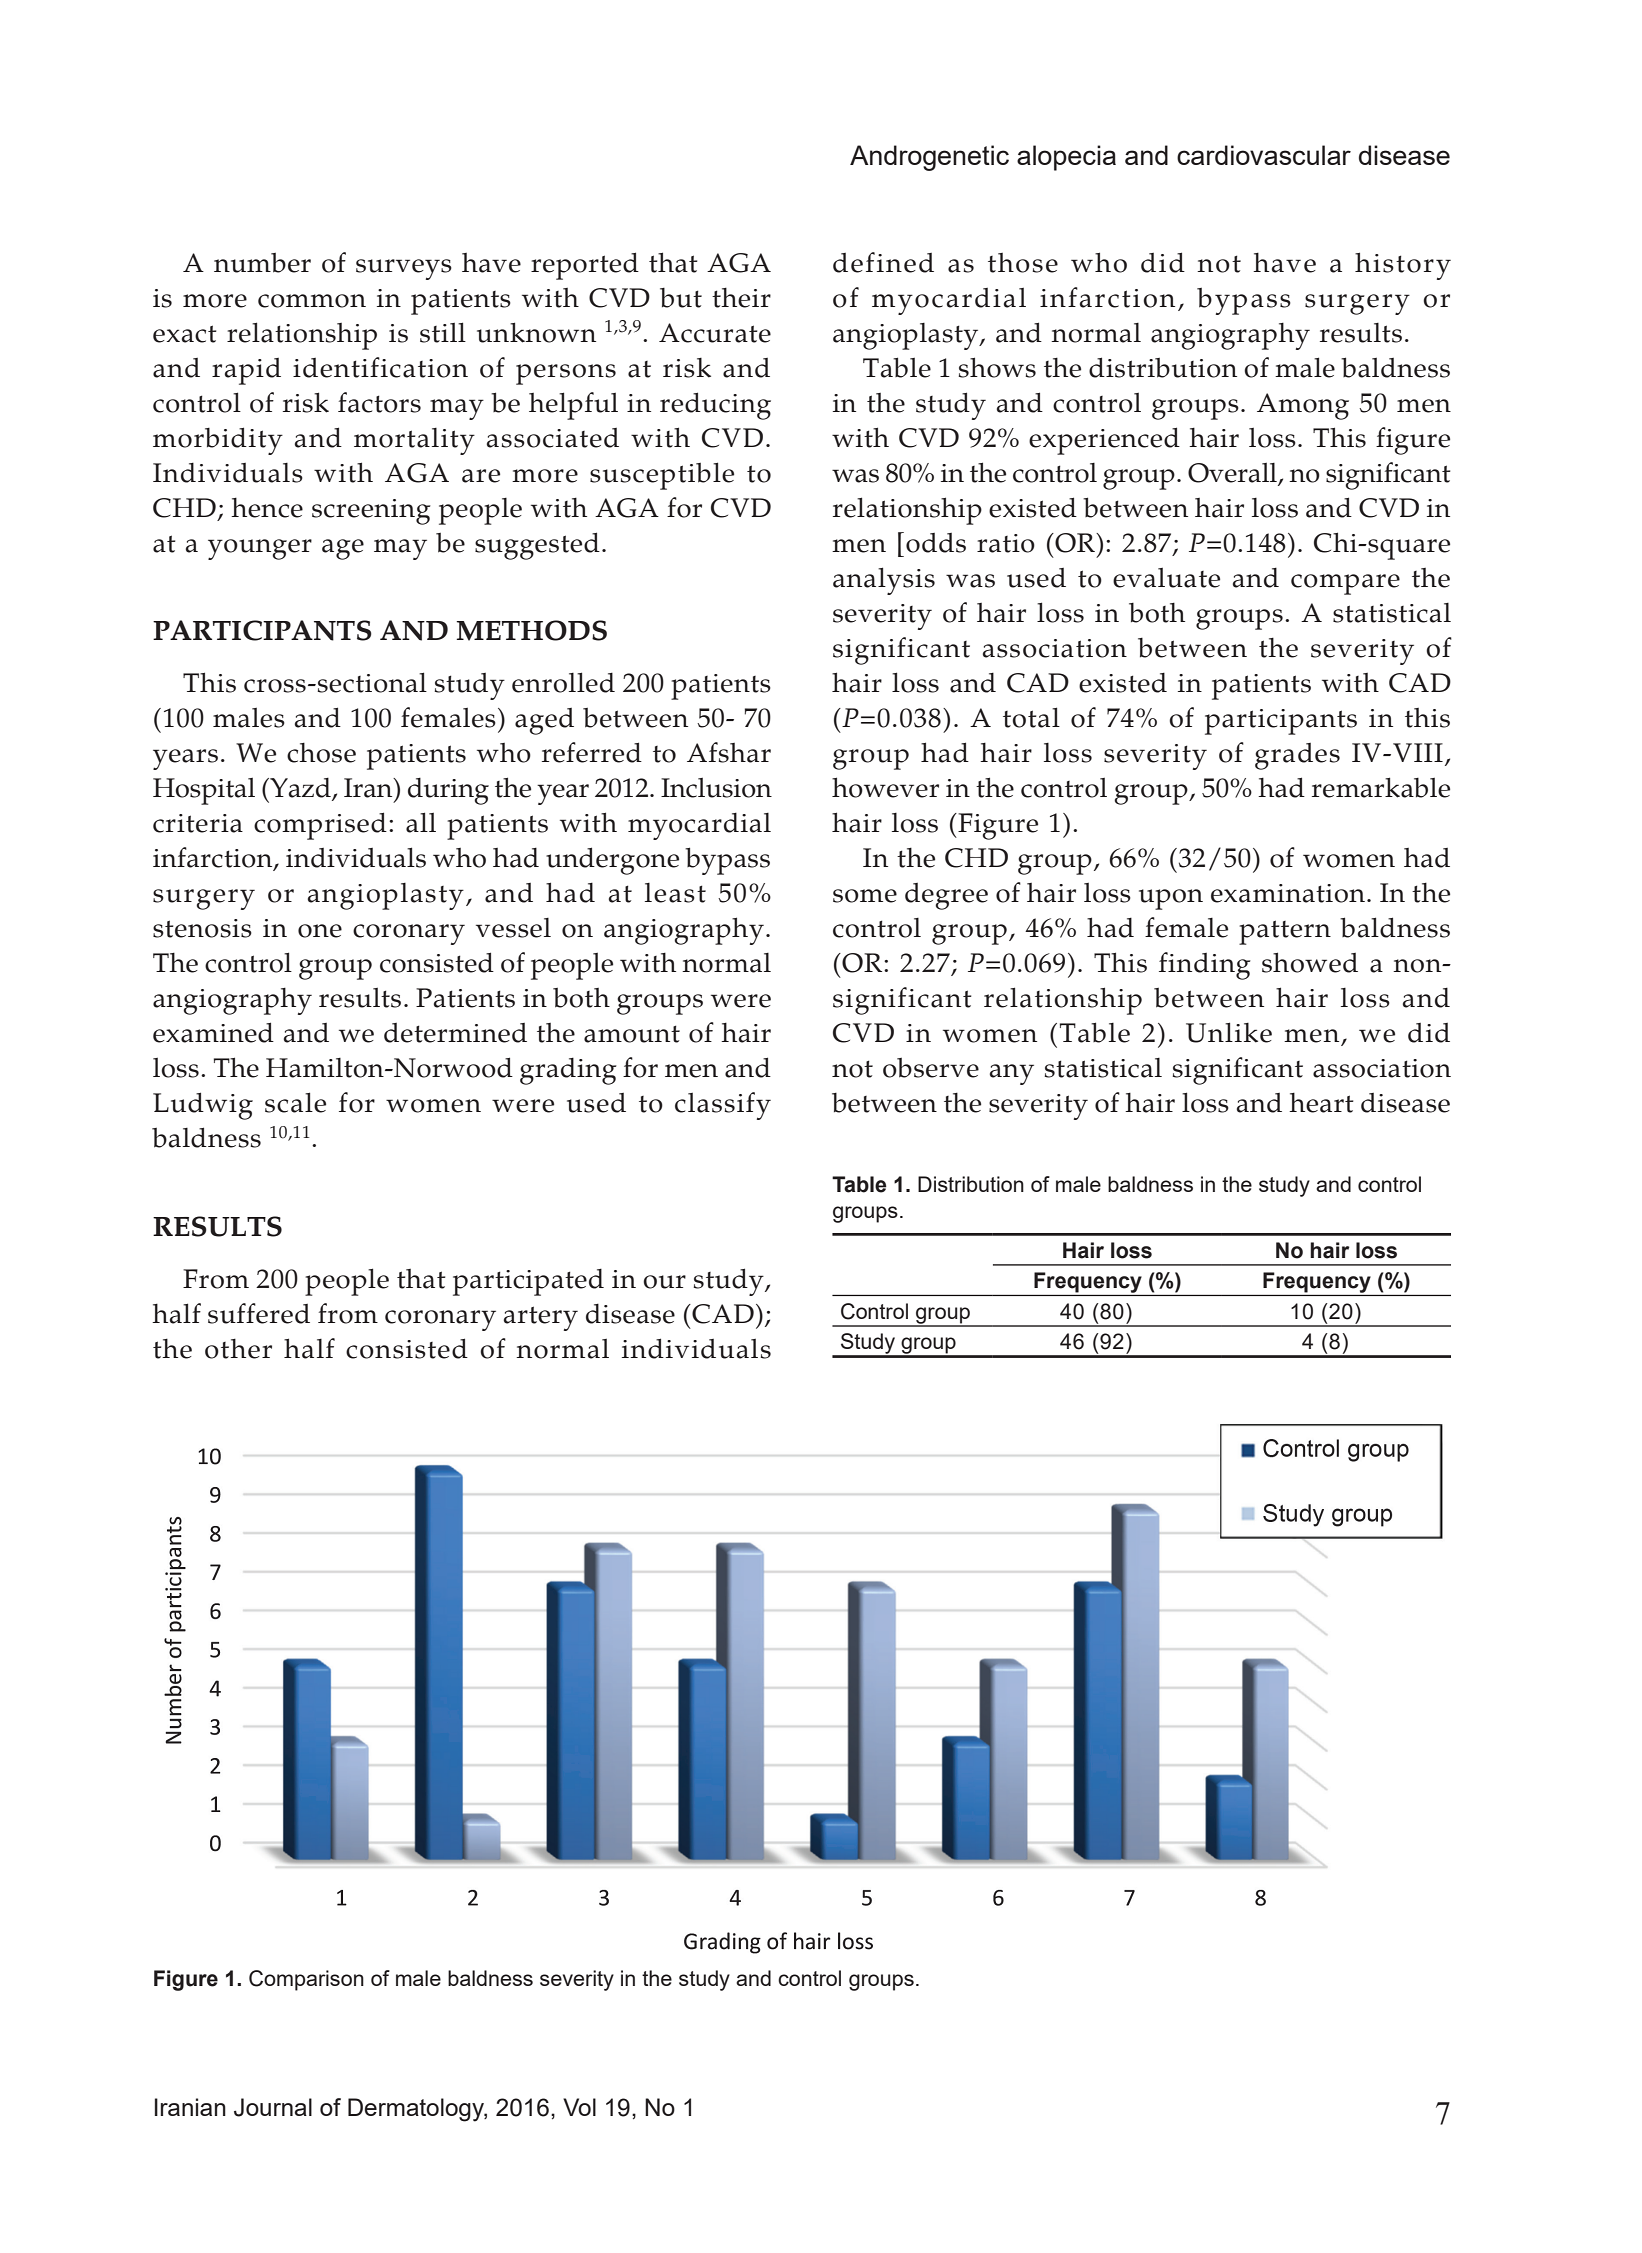  Describe the element at coordinates (716, 788) in the document. I see `Inclusion` at that location.
